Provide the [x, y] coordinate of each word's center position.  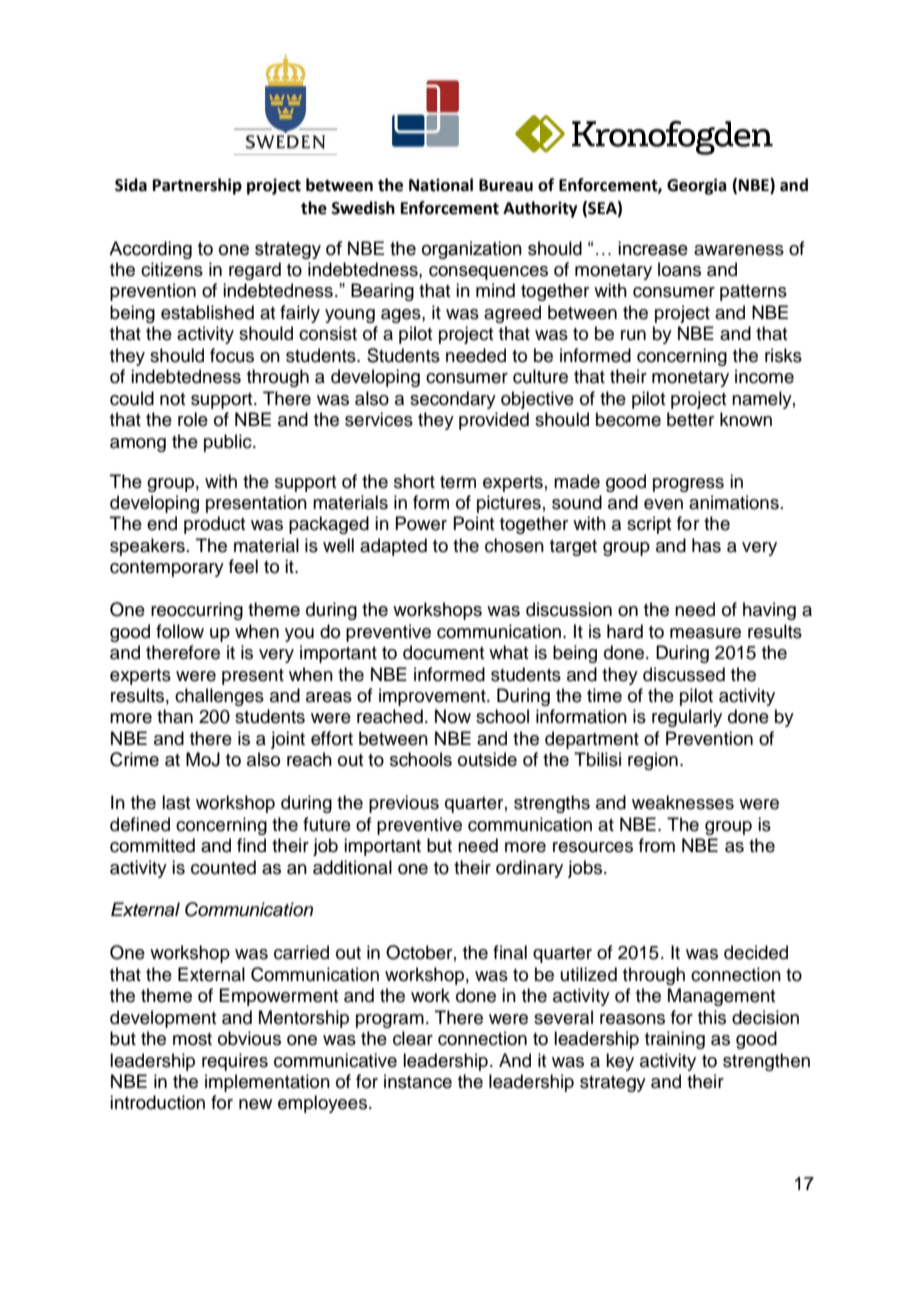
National [441, 185]
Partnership [197, 186]
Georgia [696, 186]
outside [487, 759]
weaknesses [683, 802]
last [176, 802]
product [214, 525]
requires [235, 1062]
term [458, 482]
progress [688, 485]
